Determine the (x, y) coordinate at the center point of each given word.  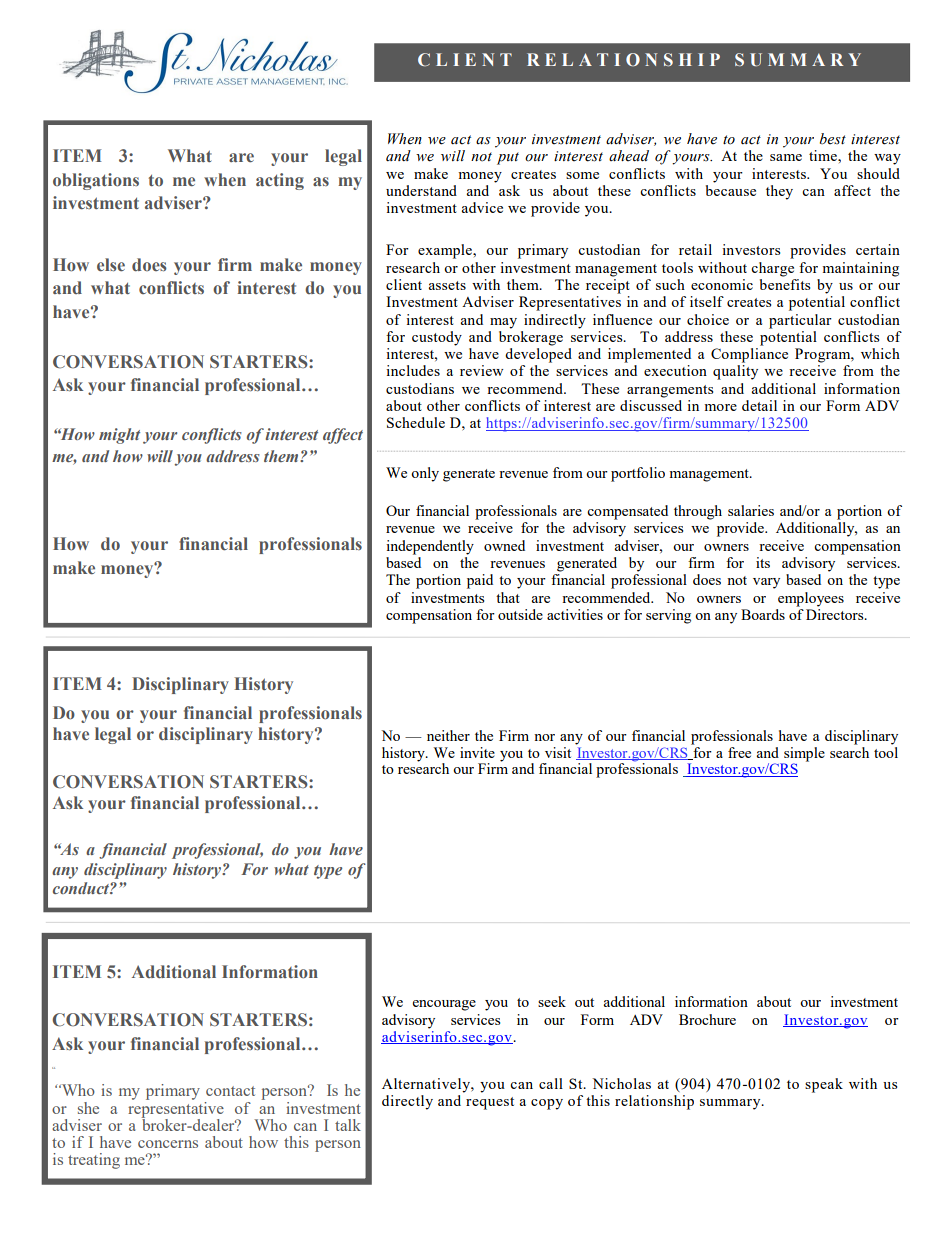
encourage (444, 1005)
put (508, 158)
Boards (763, 614)
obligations (96, 181)
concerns (168, 1144)
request (490, 1103)
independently (430, 547)
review (481, 370)
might (119, 436)
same (786, 157)
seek (552, 1001)
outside (520, 614)
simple (804, 754)
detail (759, 405)
